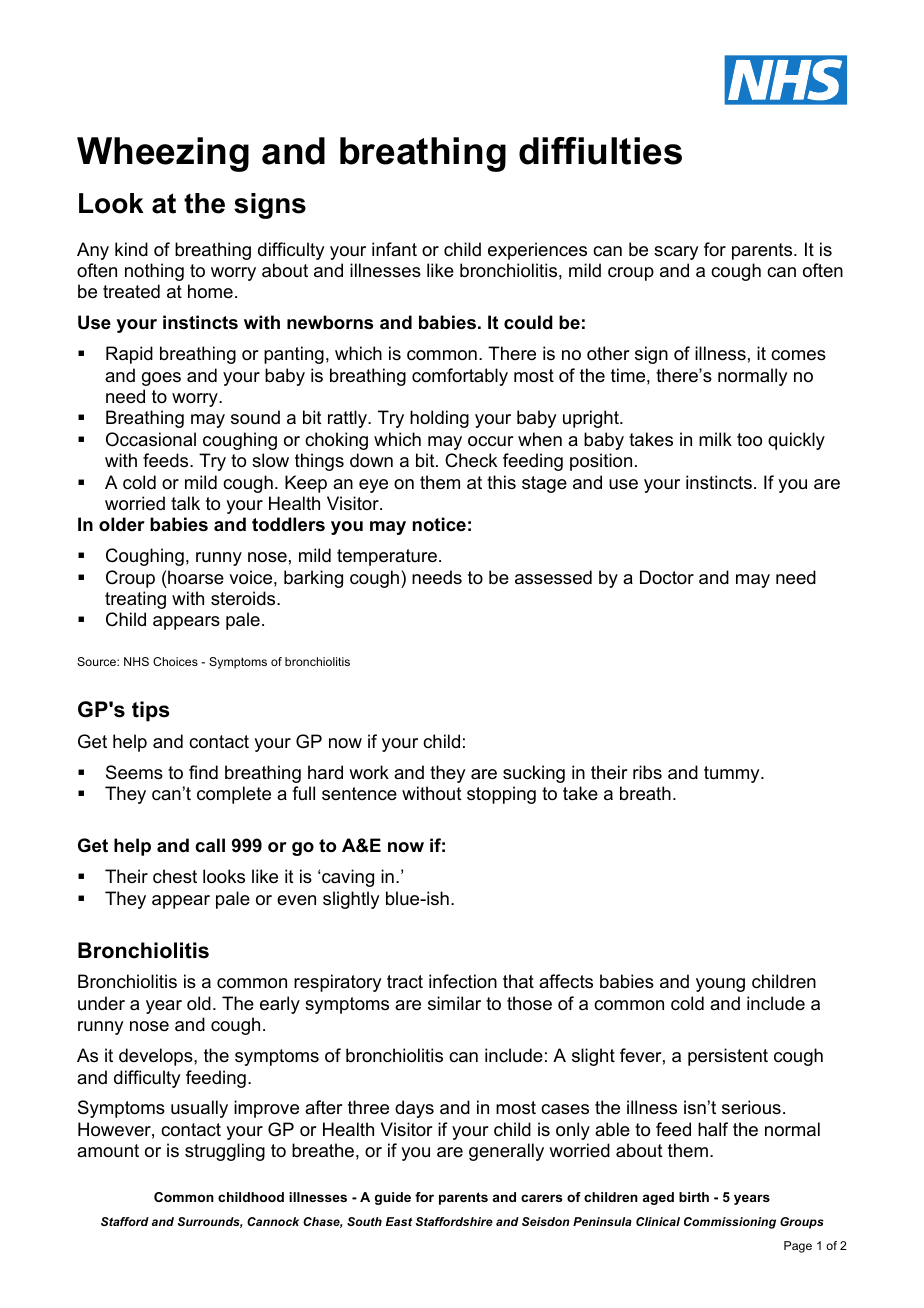  I want to click on tips, so click(151, 711).
